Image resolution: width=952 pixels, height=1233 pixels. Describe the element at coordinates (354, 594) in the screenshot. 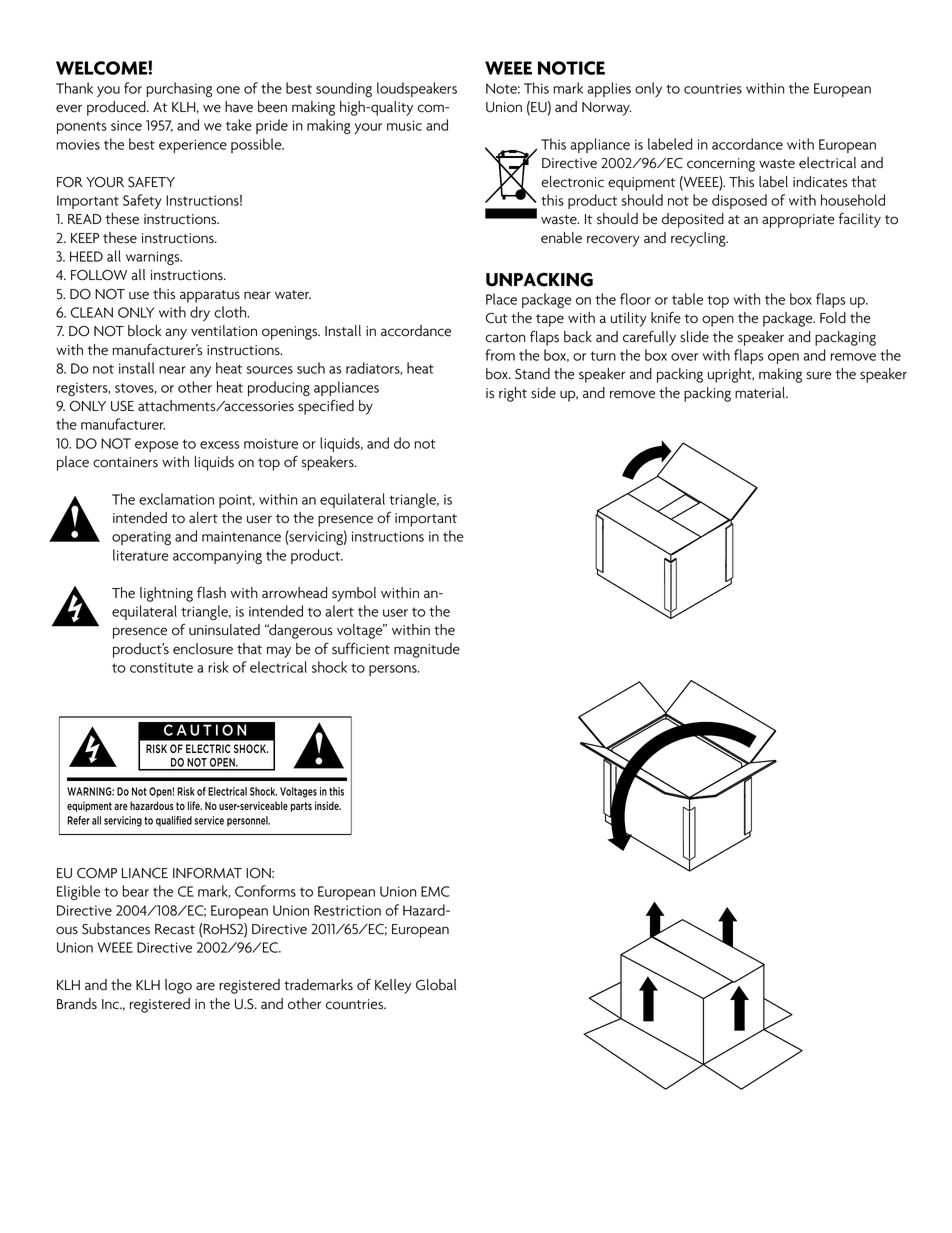

I see `symbol` at that location.
